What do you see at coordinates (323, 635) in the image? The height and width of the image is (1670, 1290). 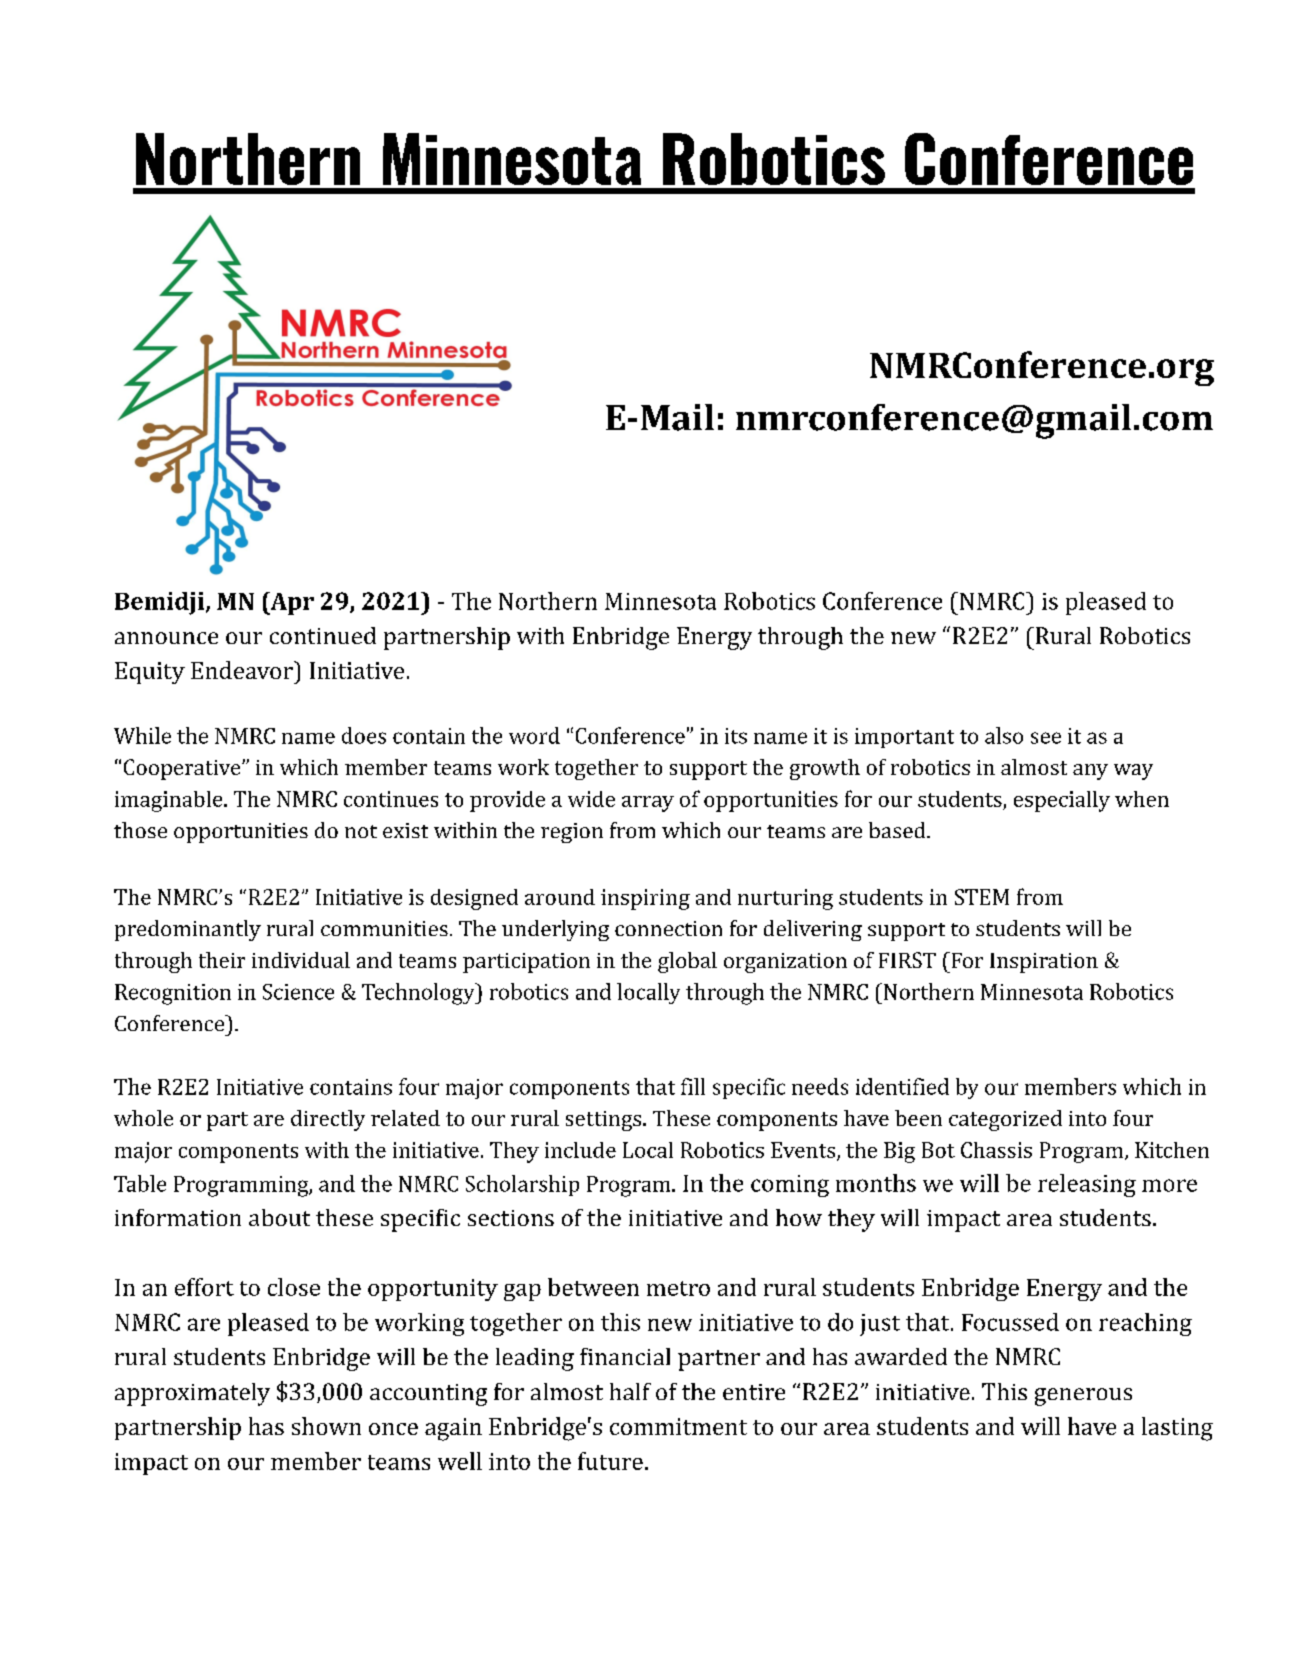 I see `continued` at bounding box center [323, 635].
